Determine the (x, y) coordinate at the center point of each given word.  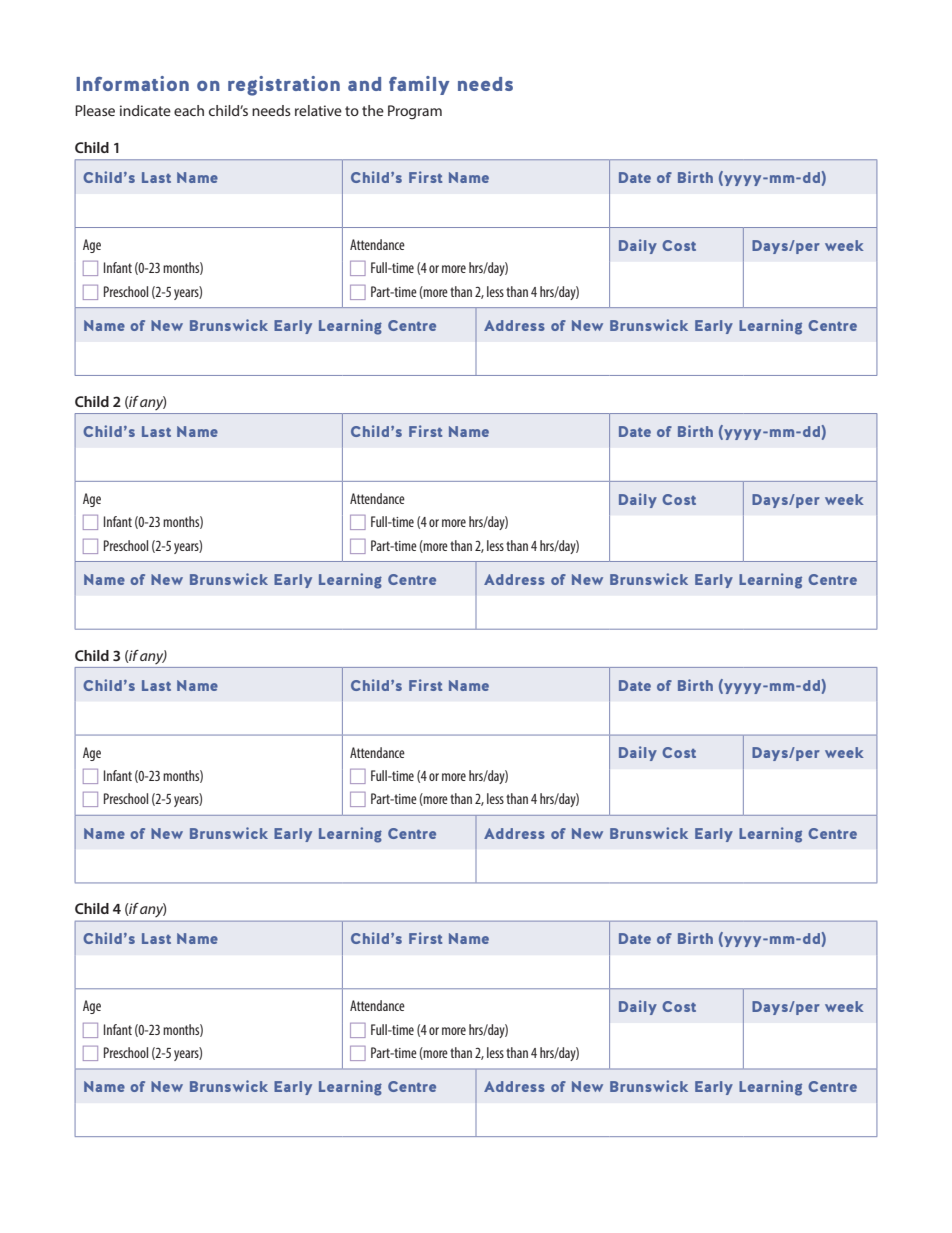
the (373, 110)
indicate (145, 110)
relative (318, 110)
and (364, 84)
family (419, 85)
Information (132, 83)
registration (284, 86)
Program (415, 112)
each (189, 110)
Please (95, 110)
